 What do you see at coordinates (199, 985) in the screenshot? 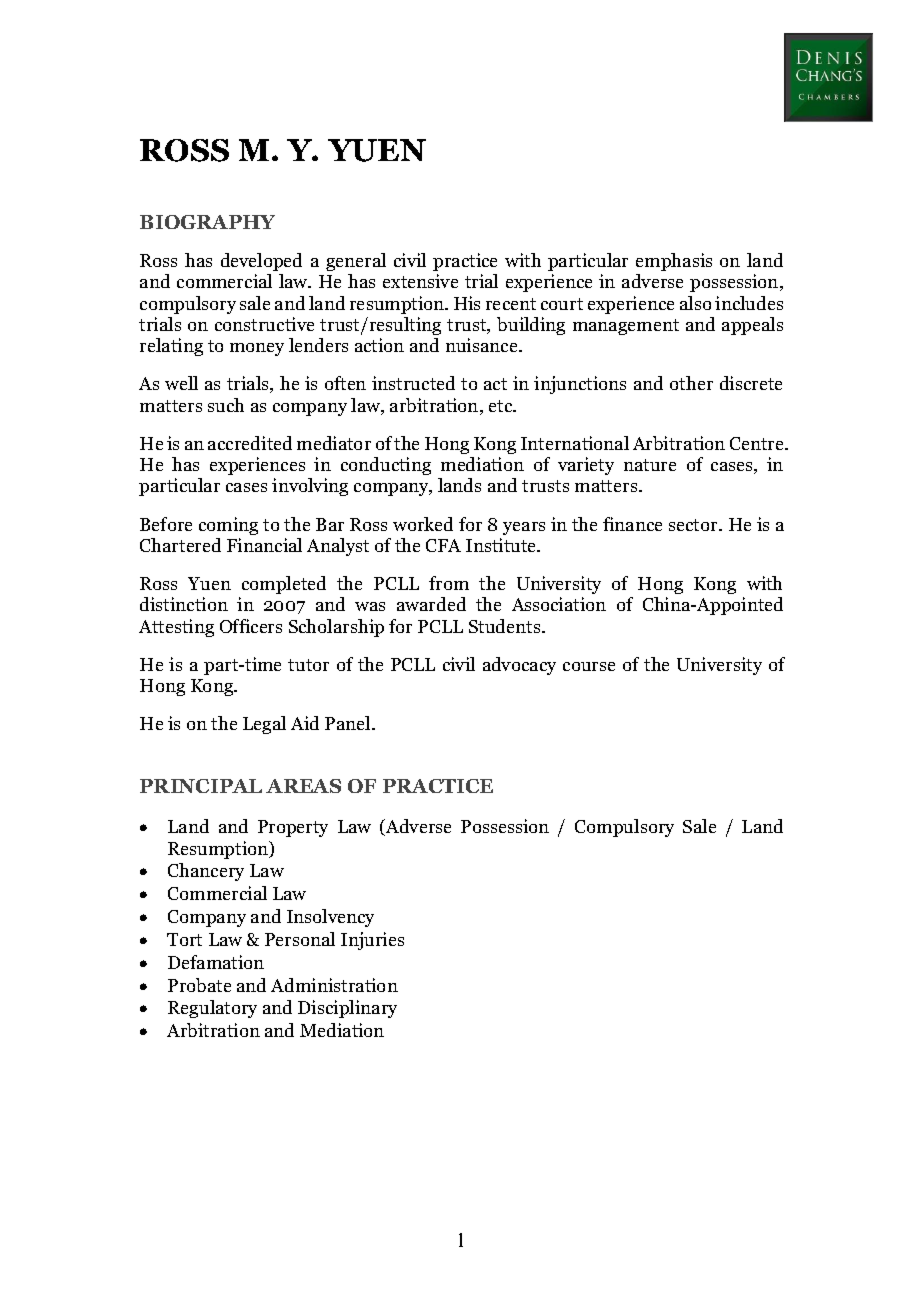
I see `Probate` at bounding box center [199, 985].
